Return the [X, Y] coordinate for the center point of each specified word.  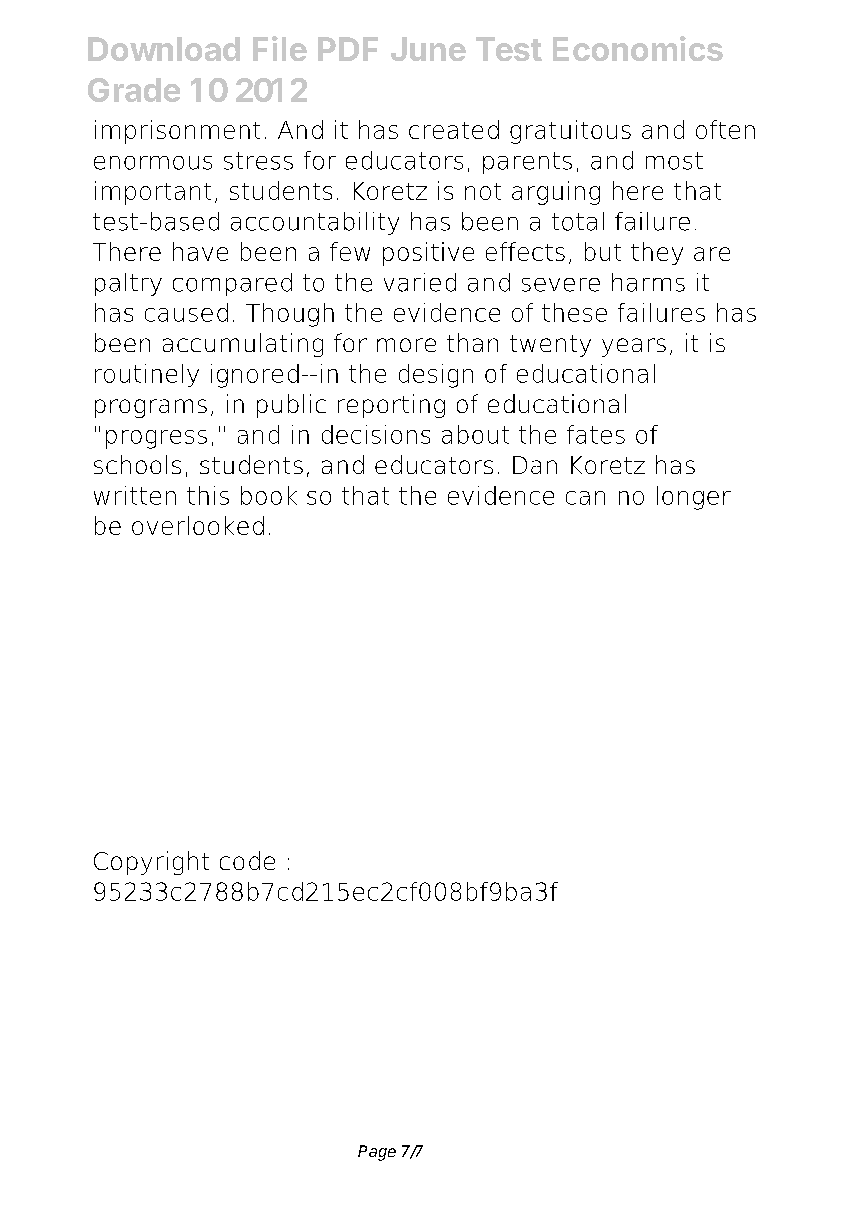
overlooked [198, 525]
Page [377, 1153]
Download [164, 49]
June [428, 49]
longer [694, 498]
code [247, 860]
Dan [535, 465]
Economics [638, 48]
